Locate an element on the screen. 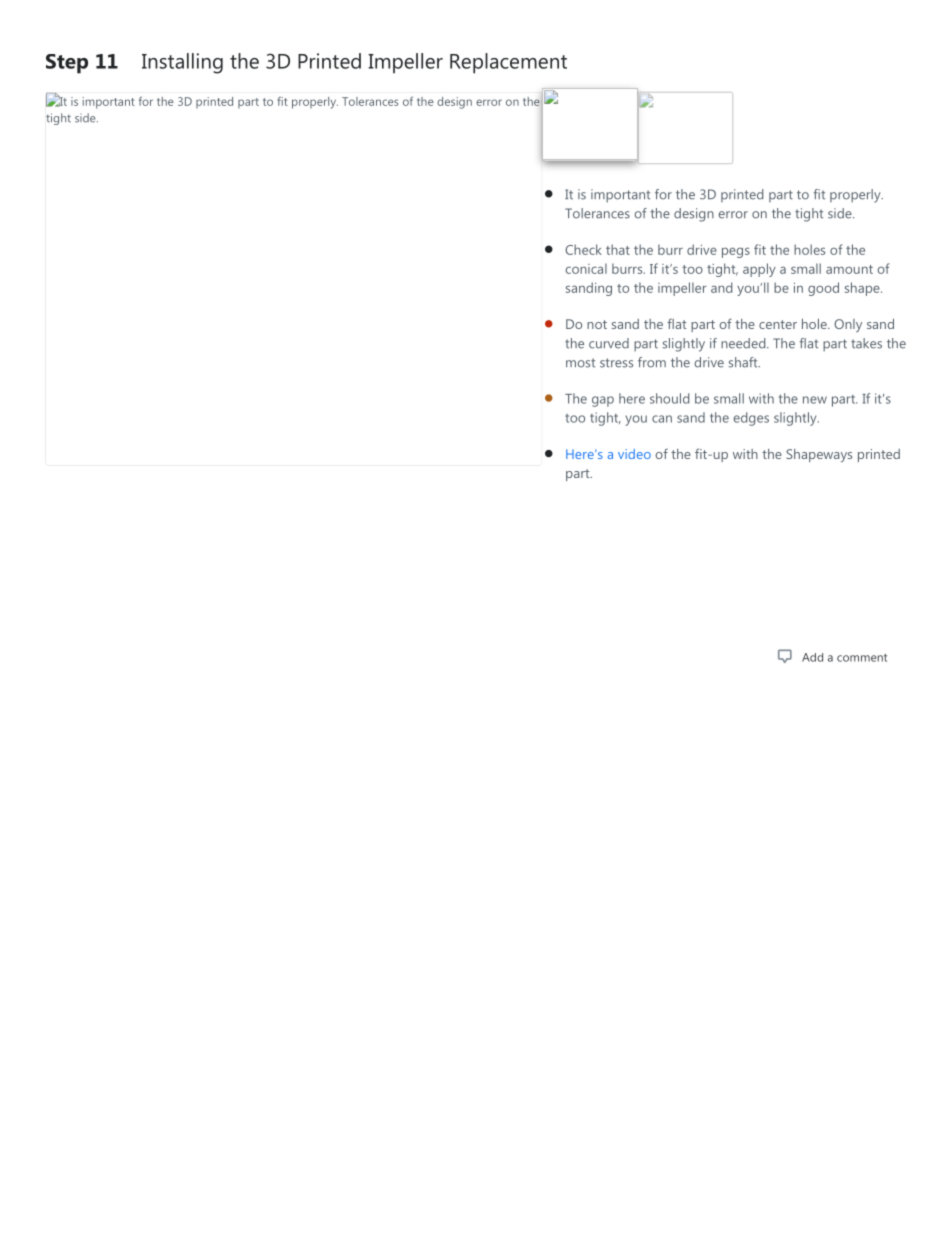 This screenshot has height=1233, width=952. pegs is located at coordinates (736, 252).
